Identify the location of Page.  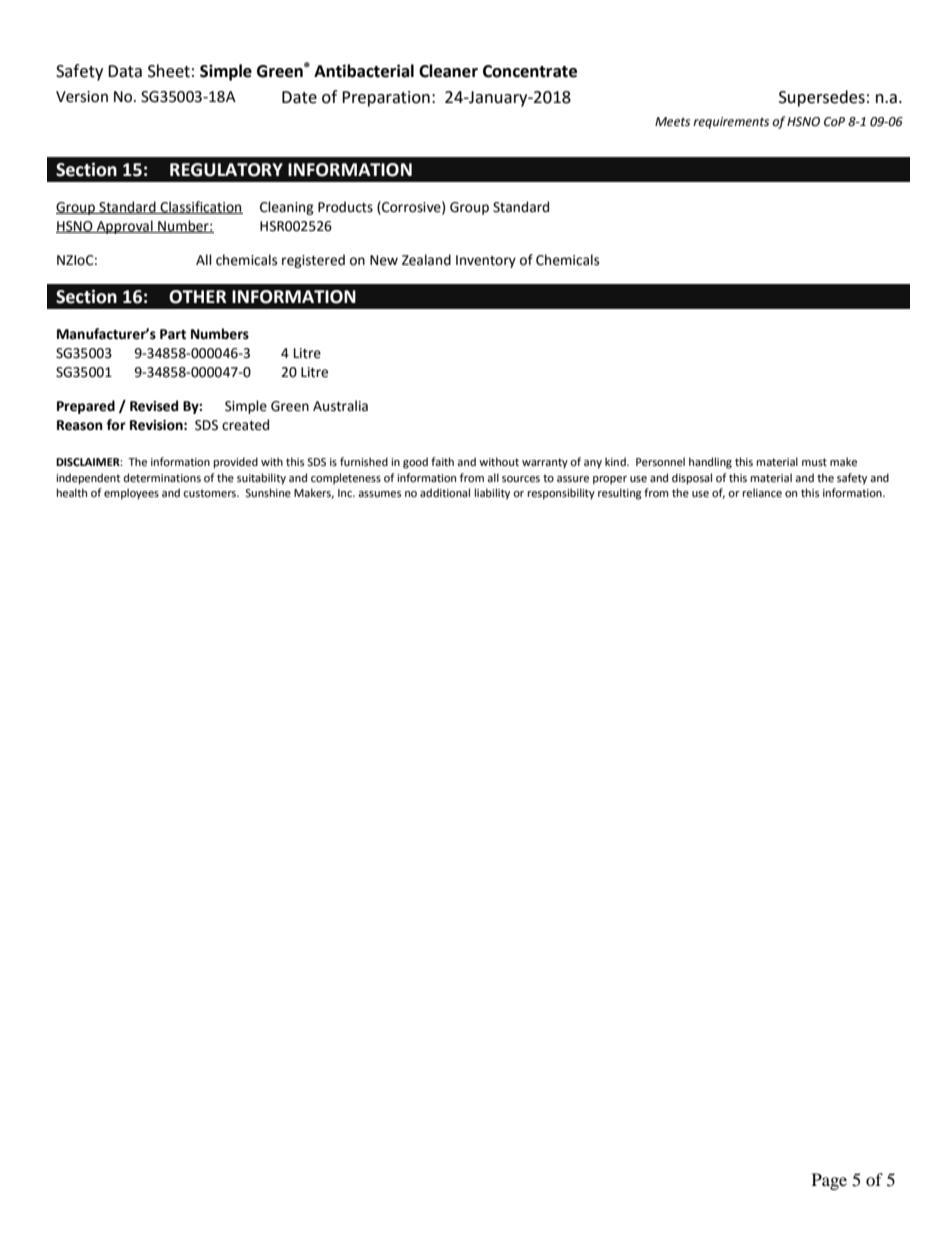
(829, 1181).
